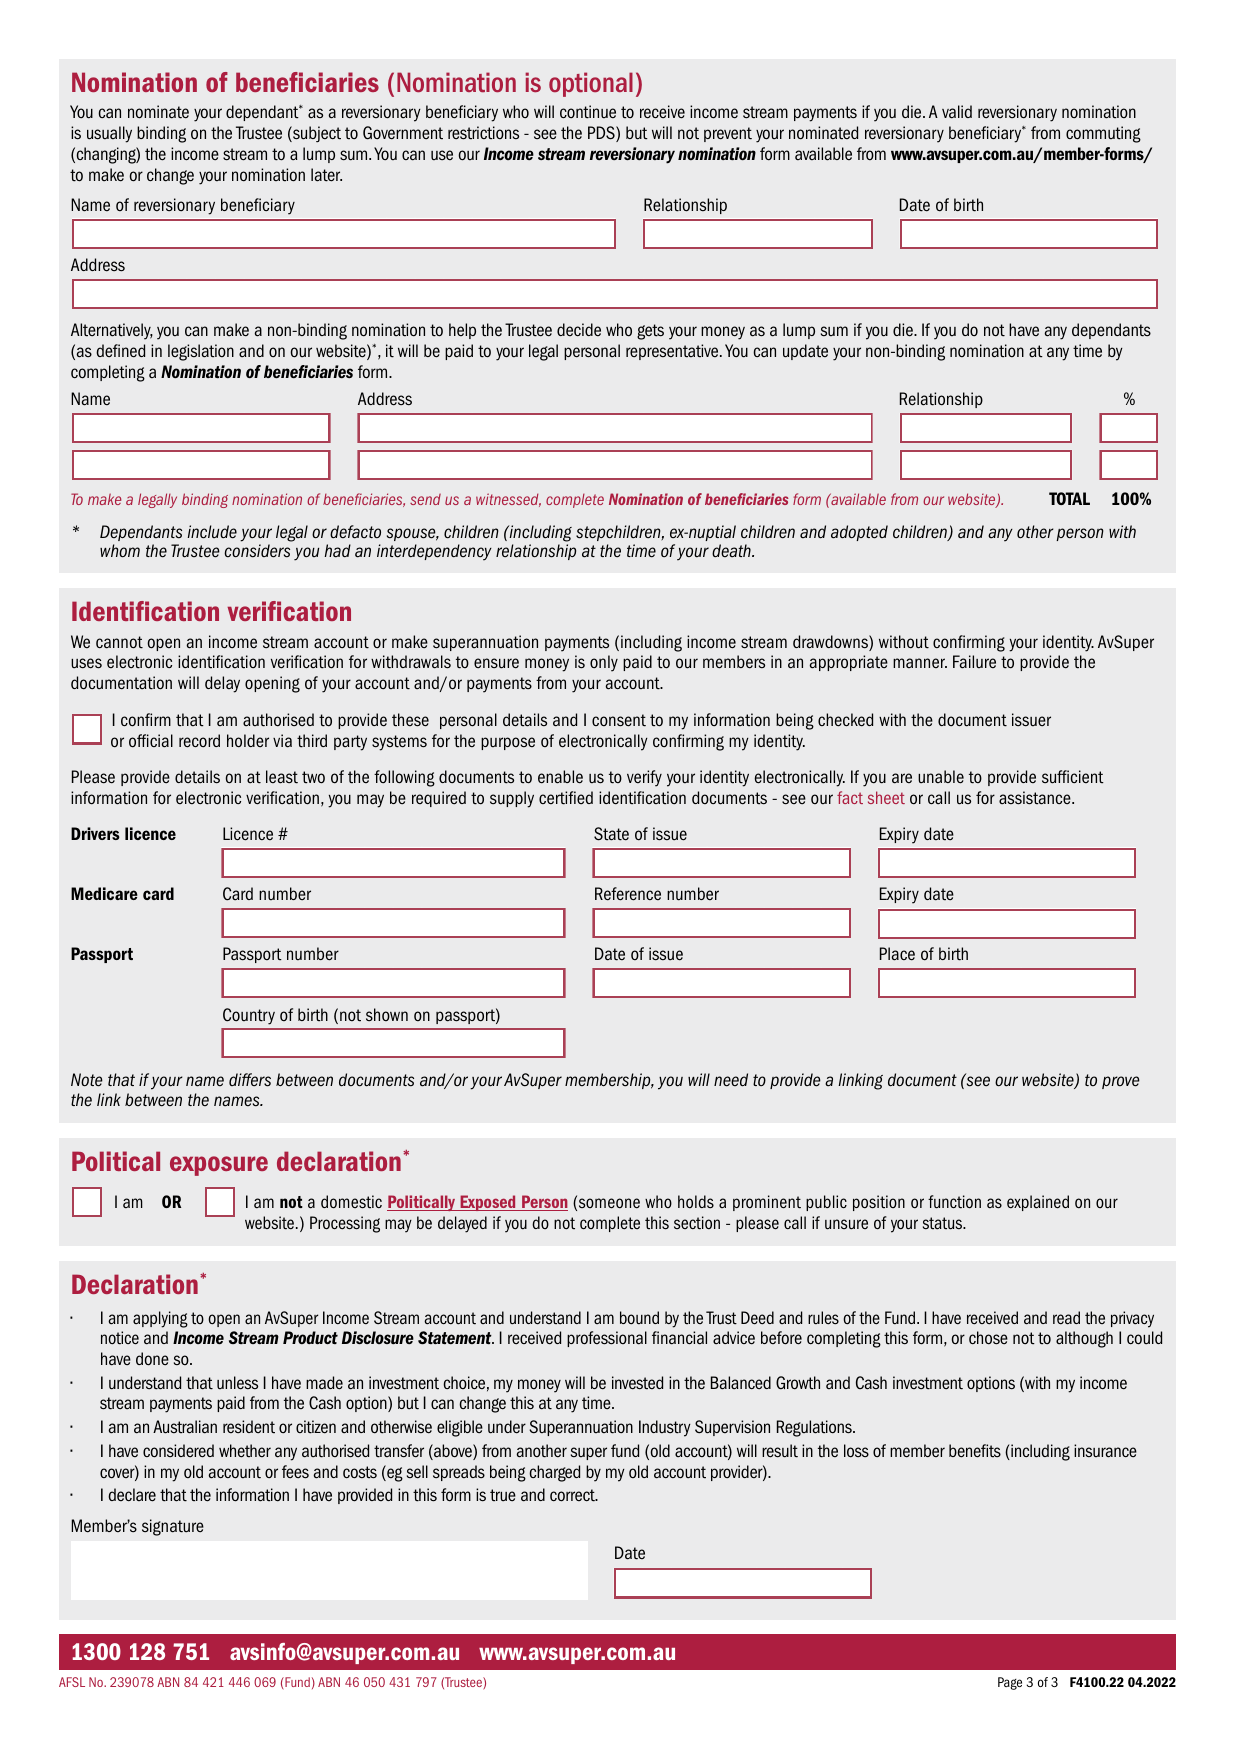  Describe the element at coordinates (212, 532) in the screenshot. I see `include` at that location.
